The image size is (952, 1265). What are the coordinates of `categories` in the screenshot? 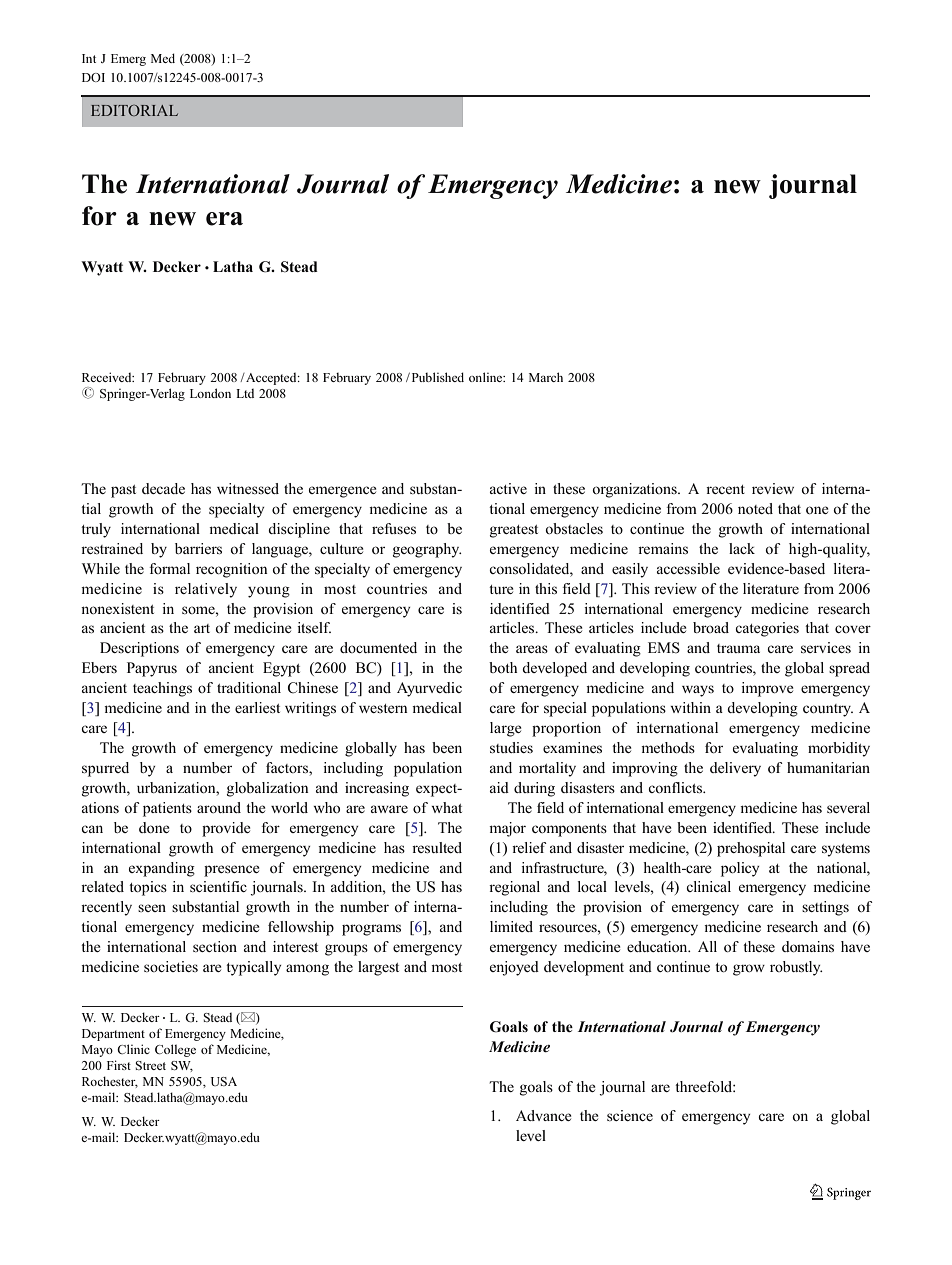 It's located at (767, 629).
